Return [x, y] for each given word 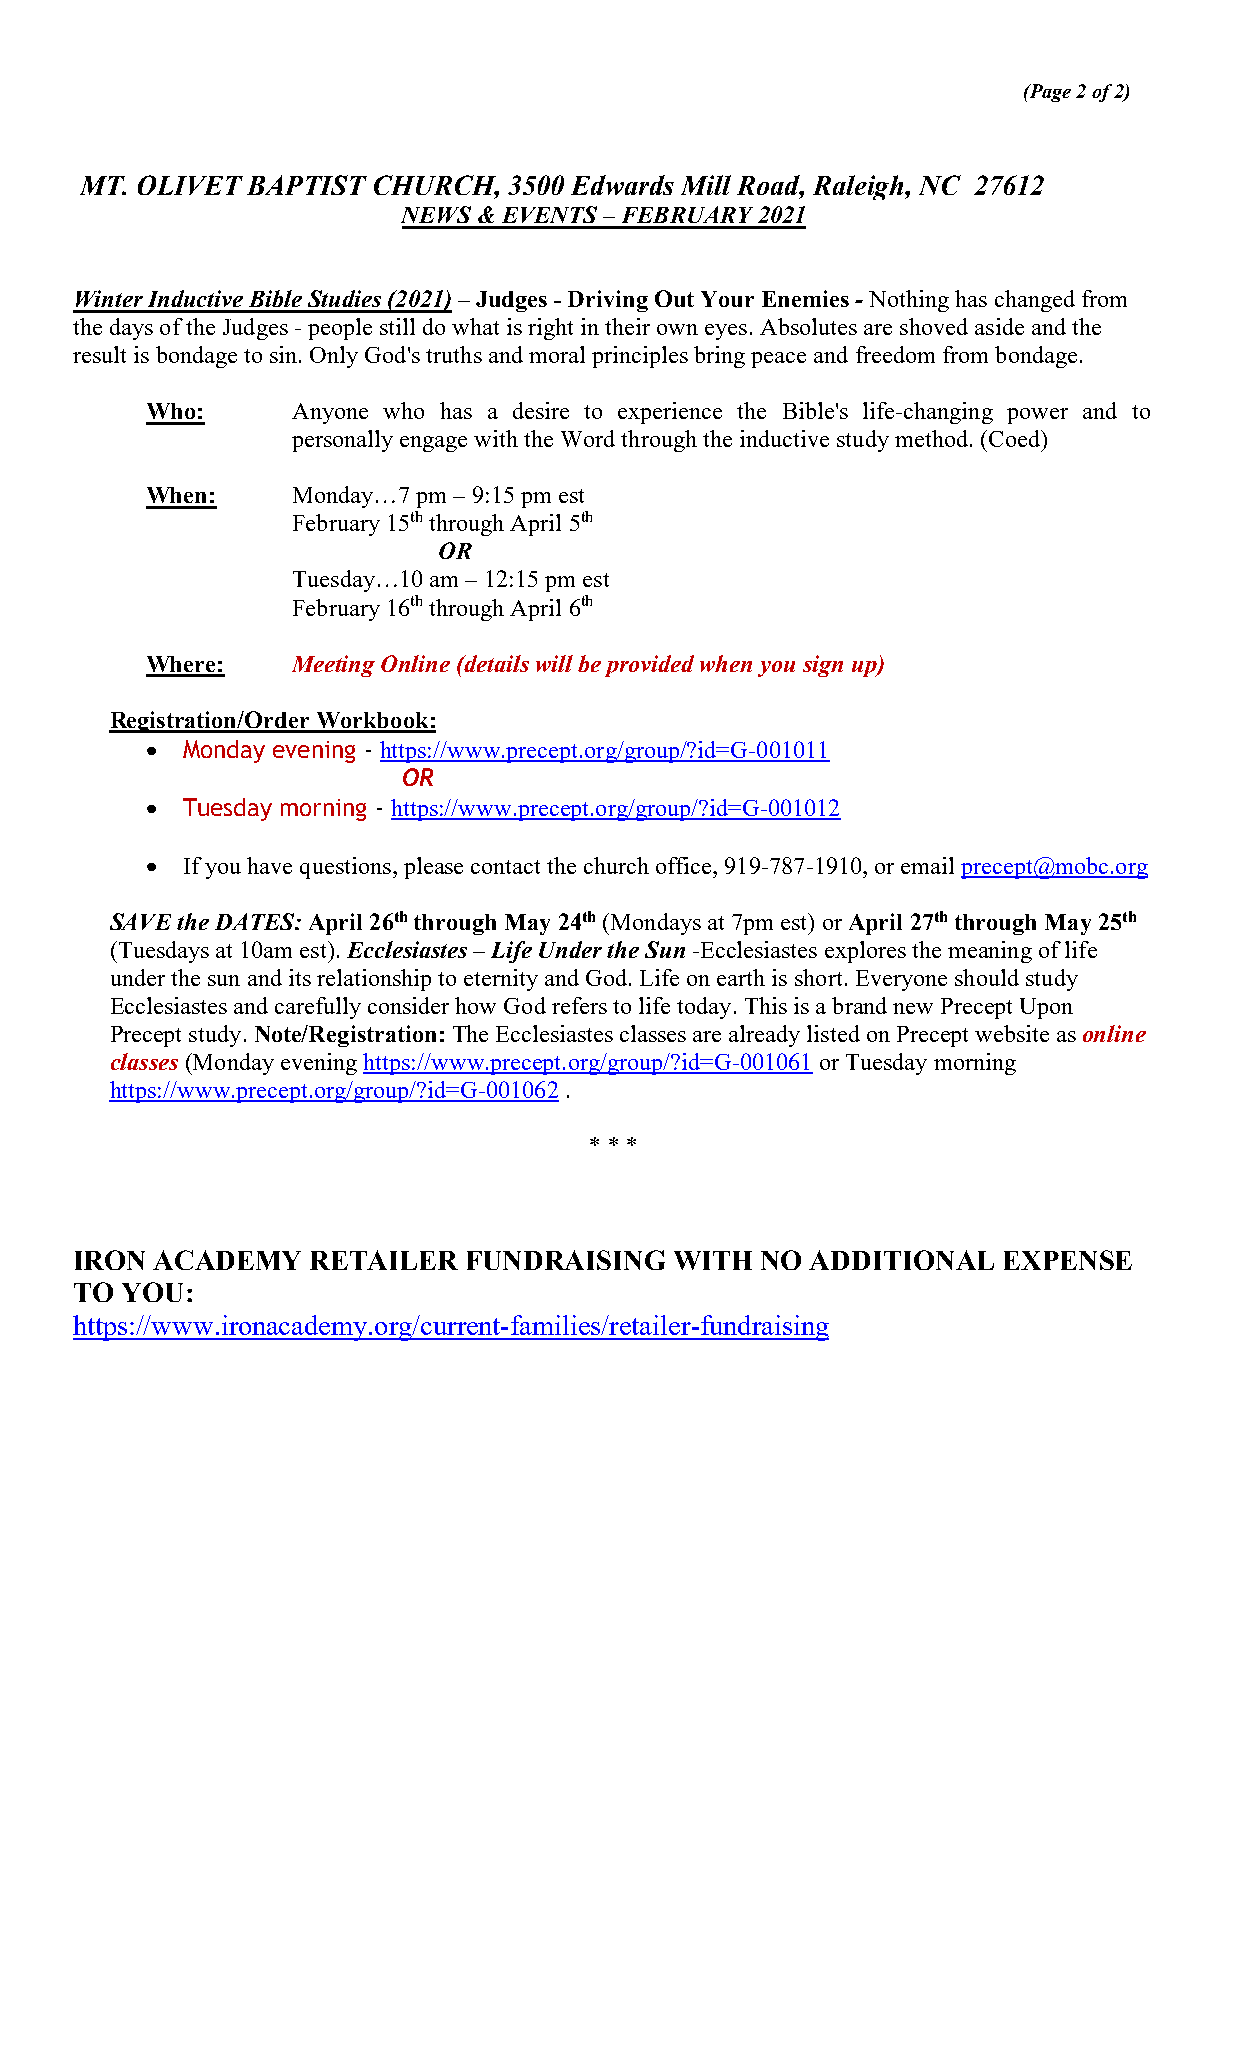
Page [1049, 93]
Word [588, 438]
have [269, 865]
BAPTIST [307, 185]
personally [342, 441]
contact [505, 867]
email [927, 865]
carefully [318, 1008]
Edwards [622, 185]
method [933, 438]
